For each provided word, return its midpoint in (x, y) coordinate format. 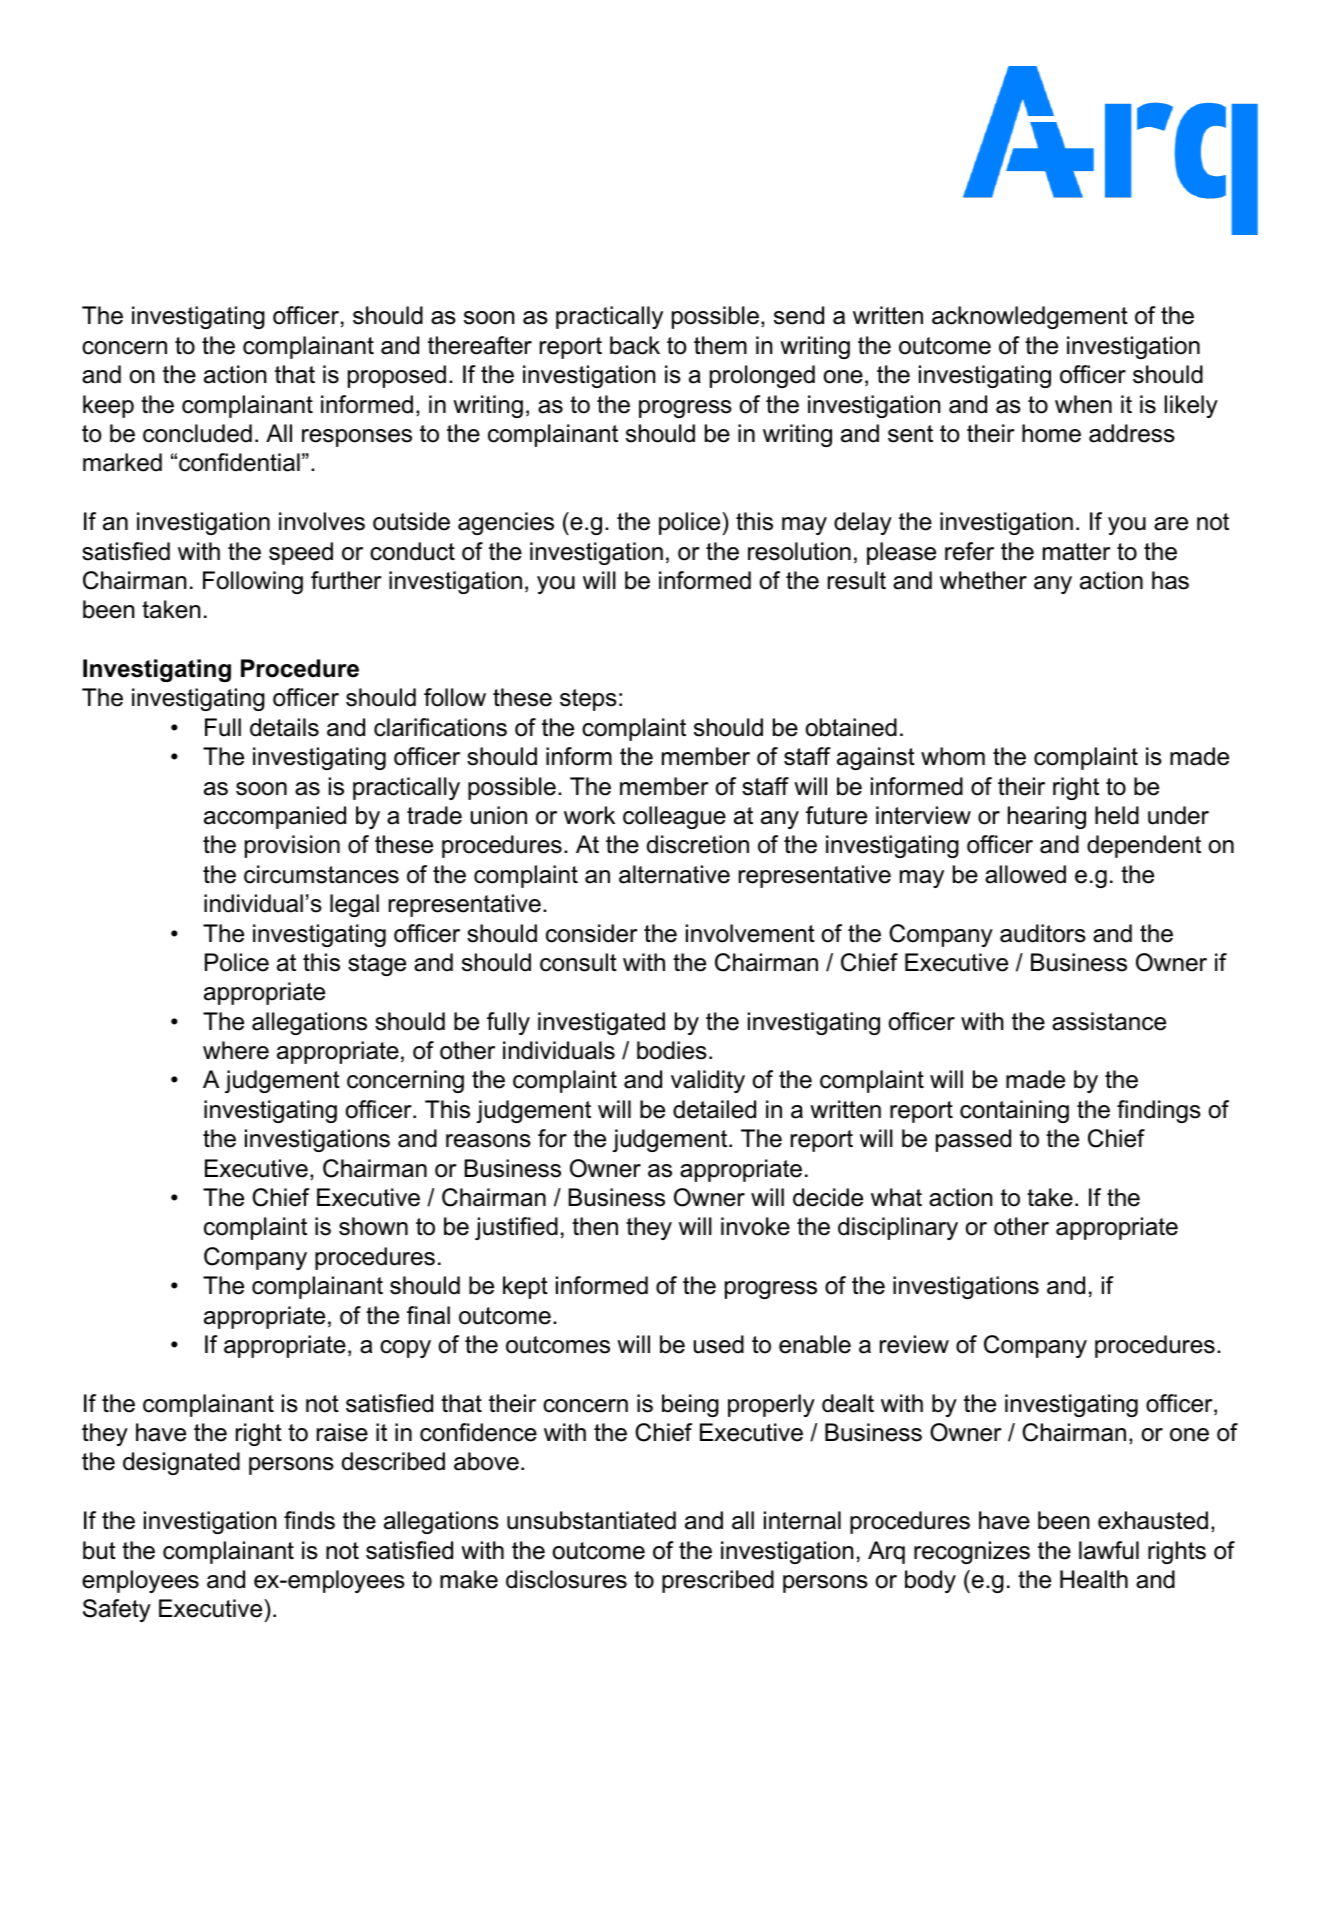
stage (377, 965)
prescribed (718, 1581)
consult (578, 962)
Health (1094, 1579)
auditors (1043, 933)
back (635, 345)
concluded (197, 433)
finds (309, 1520)
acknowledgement (1030, 317)
